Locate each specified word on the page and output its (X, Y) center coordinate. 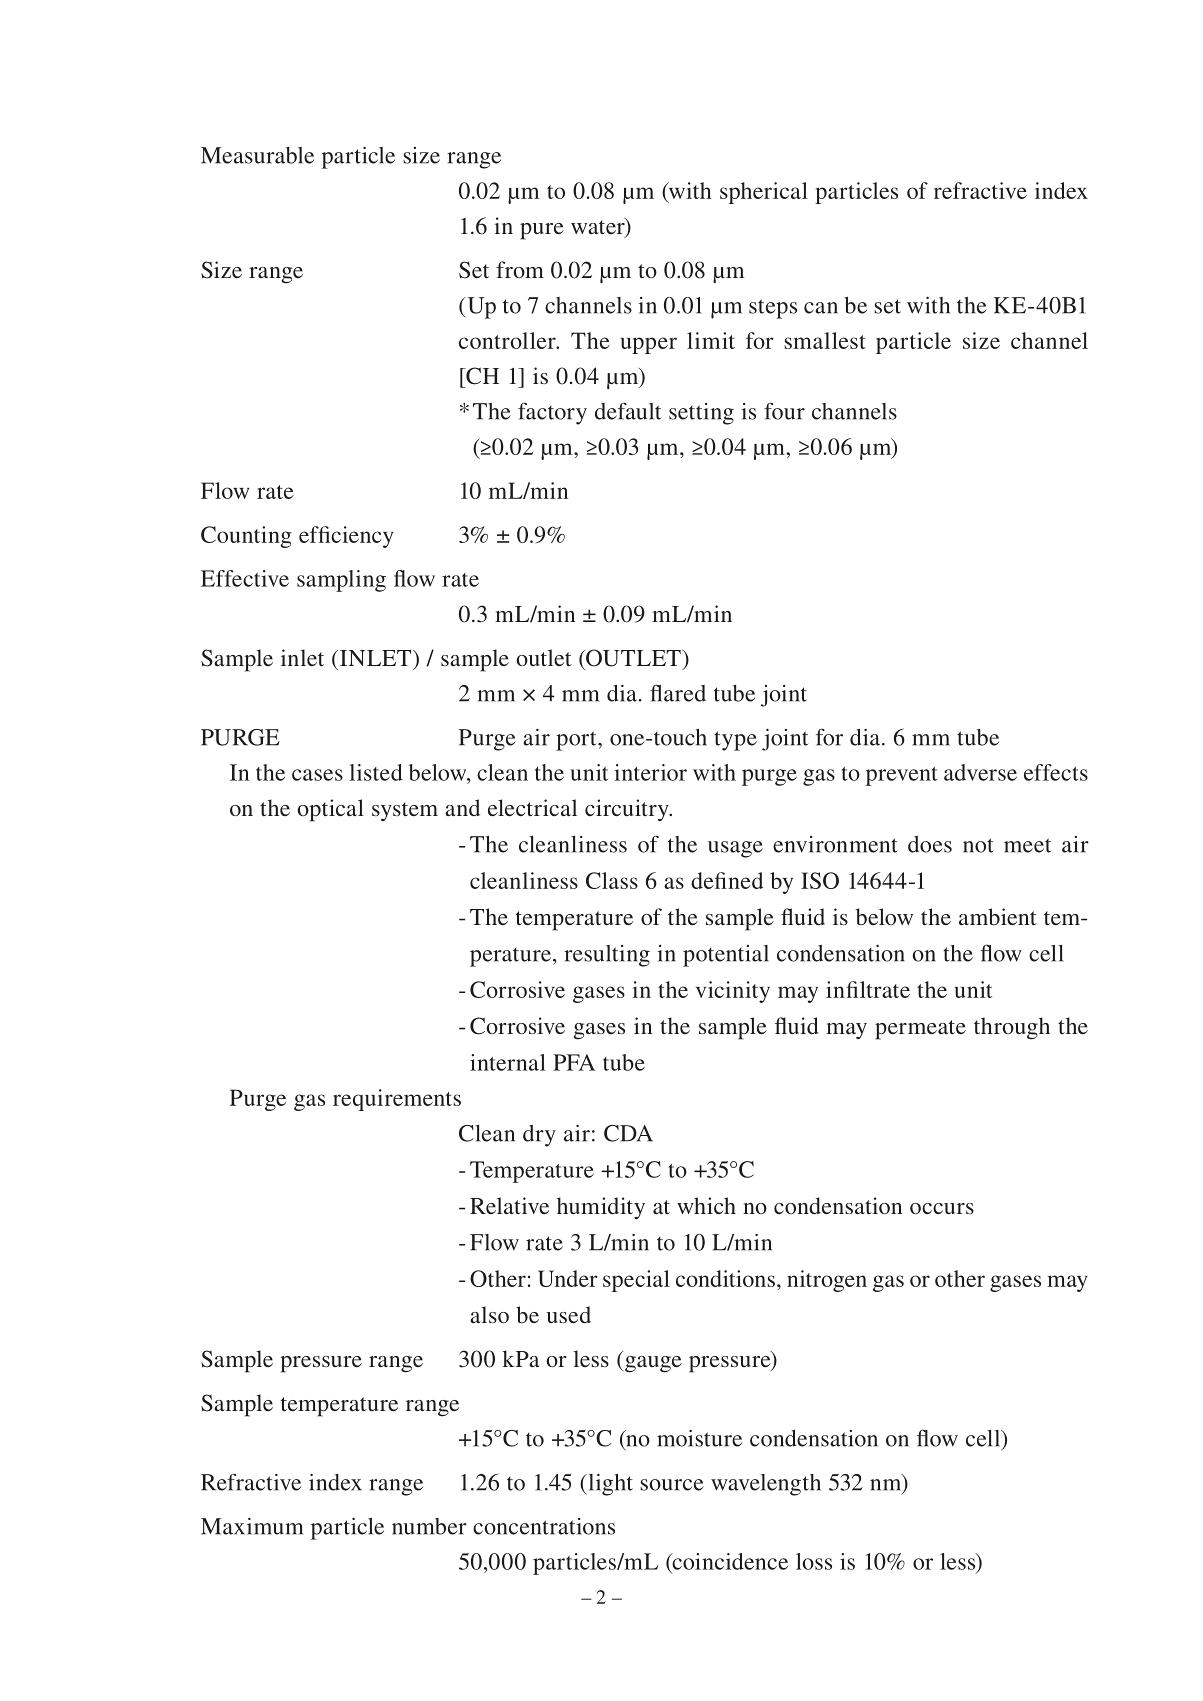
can (821, 308)
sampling (341, 581)
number (429, 1526)
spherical (764, 193)
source (672, 1485)
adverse (980, 772)
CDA (628, 1133)
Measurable (257, 155)
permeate (920, 1030)
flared (678, 693)
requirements (397, 1100)
